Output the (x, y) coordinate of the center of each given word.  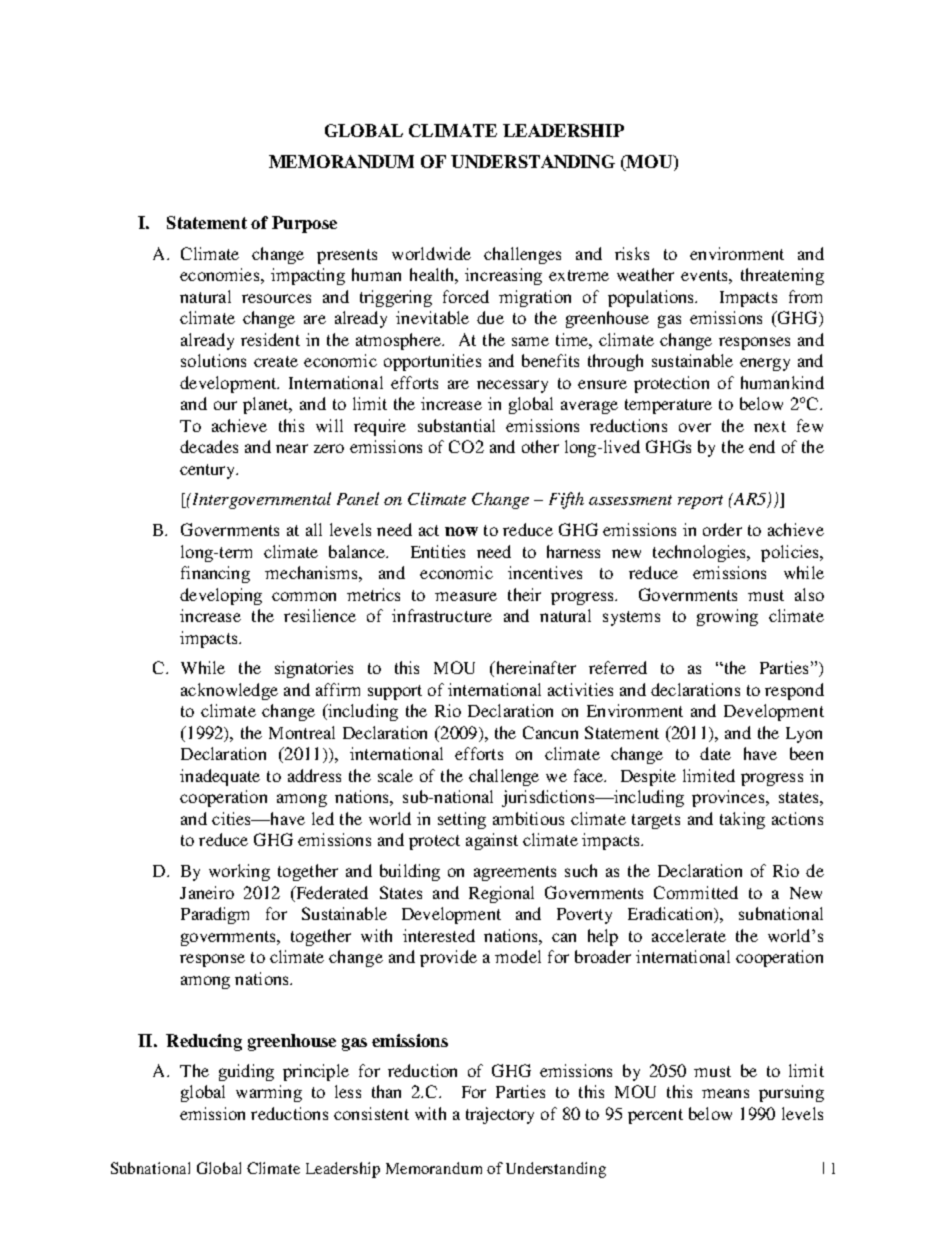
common (304, 596)
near (292, 448)
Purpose (304, 224)
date (715, 753)
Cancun (550, 732)
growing (727, 617)
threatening (782, 276)
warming (269, 1093)
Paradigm (215, 915)
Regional (501, 894)
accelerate (689, 935)
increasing (503, 276)
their (524, 594)
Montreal (302, 732)
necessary (512, 386)
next (770, 426)
